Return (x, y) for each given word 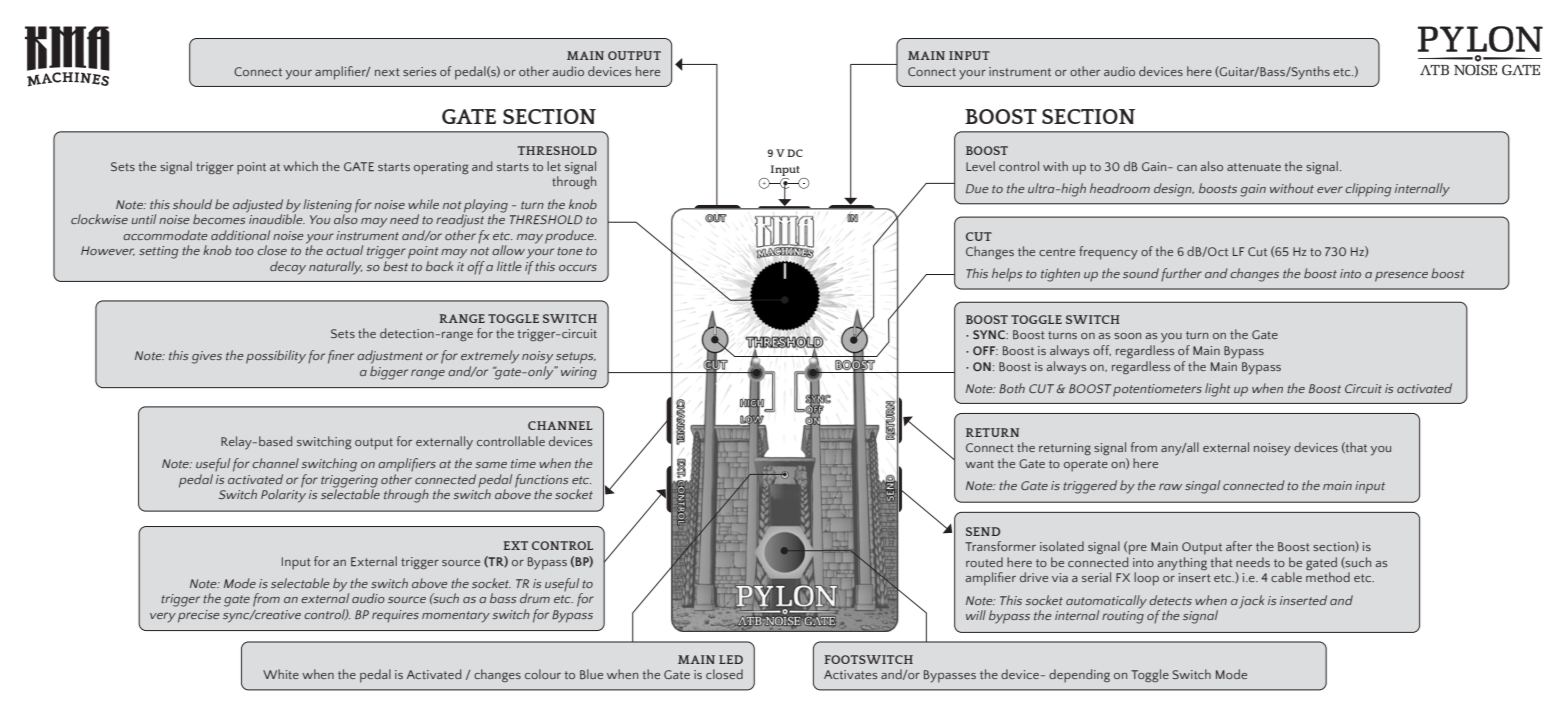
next (387, 72)
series (419, 71)
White (281, 674)
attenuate (1254, 167)
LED (731, 659)
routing (1123, 617)
